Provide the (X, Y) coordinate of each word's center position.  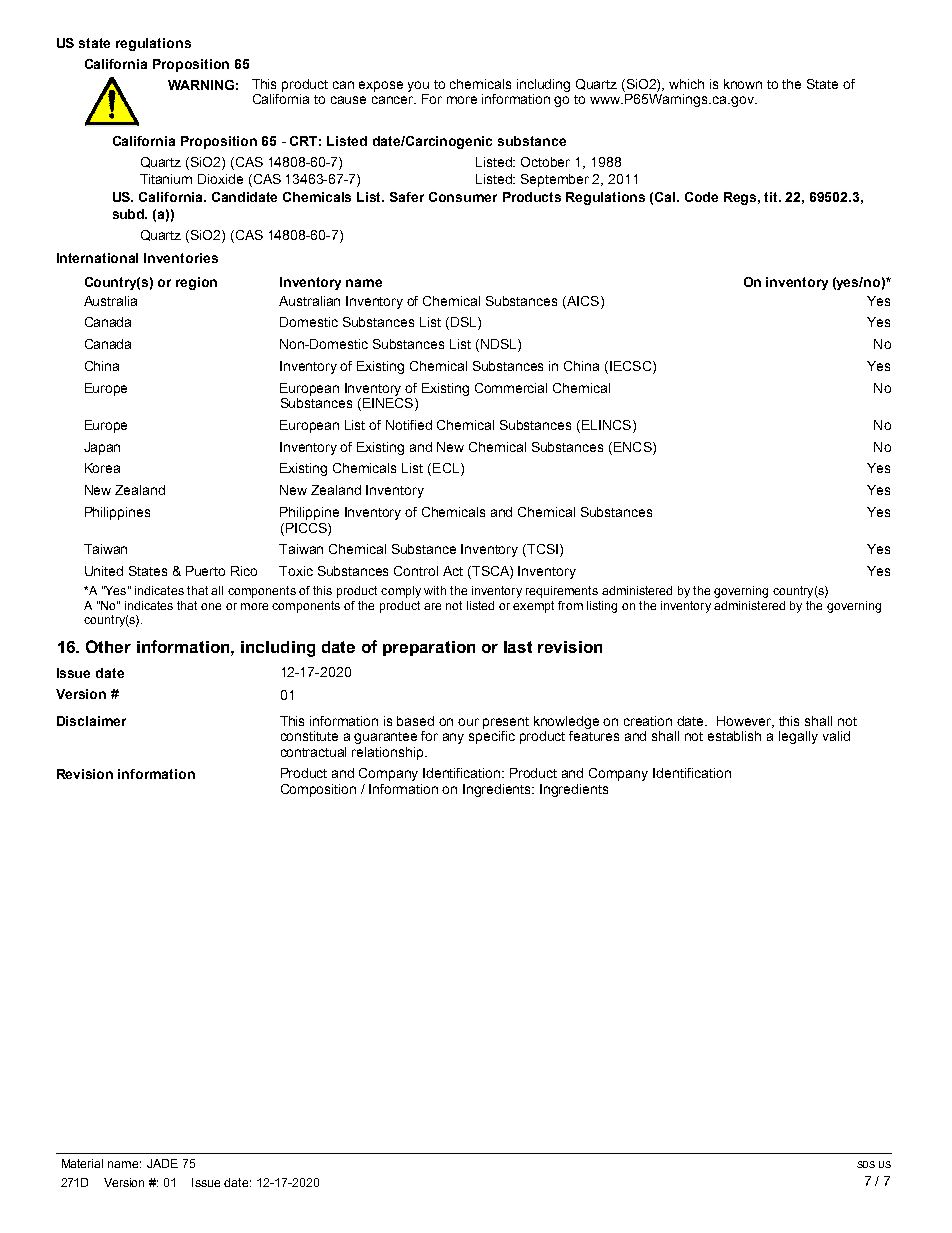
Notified (409, 425)
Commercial (511, 388)
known (743, 84)
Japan (102, 448)
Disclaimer (91, 721)
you (418, 86)
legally (798, 737)
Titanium (166, 179)
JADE (162, 1163)
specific (492, 737)
